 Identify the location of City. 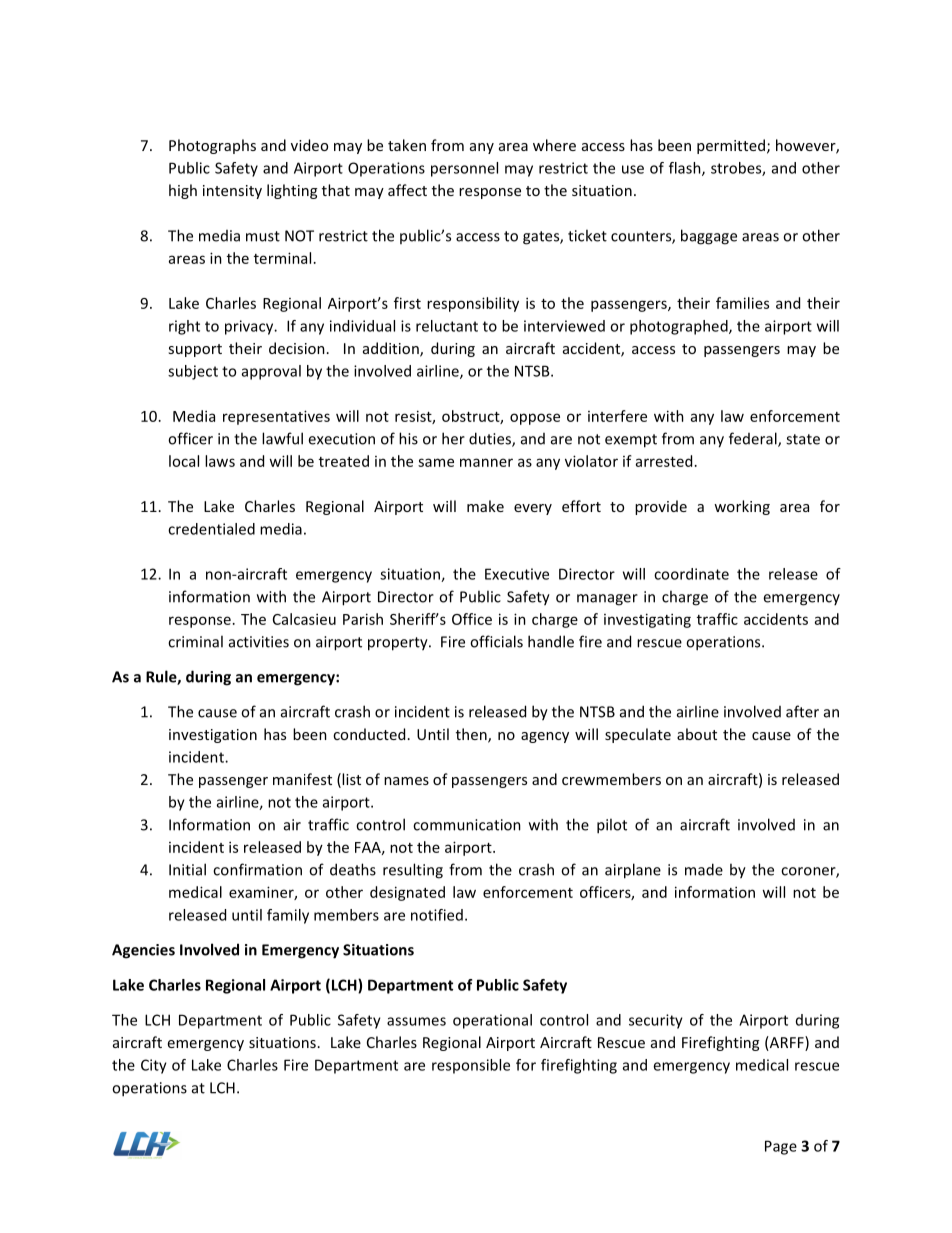
(154, 1066).
